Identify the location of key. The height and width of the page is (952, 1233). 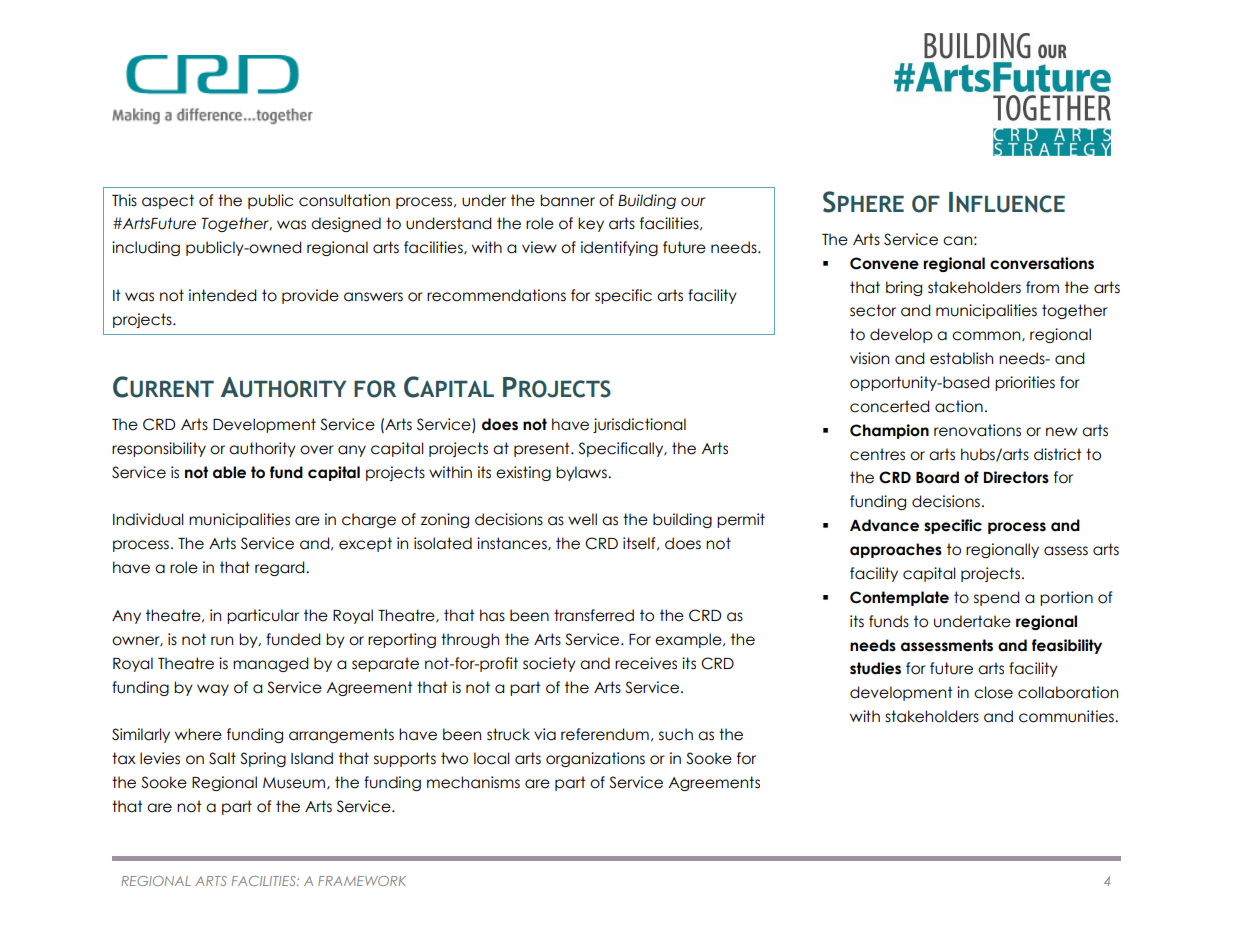
(591, 224).
